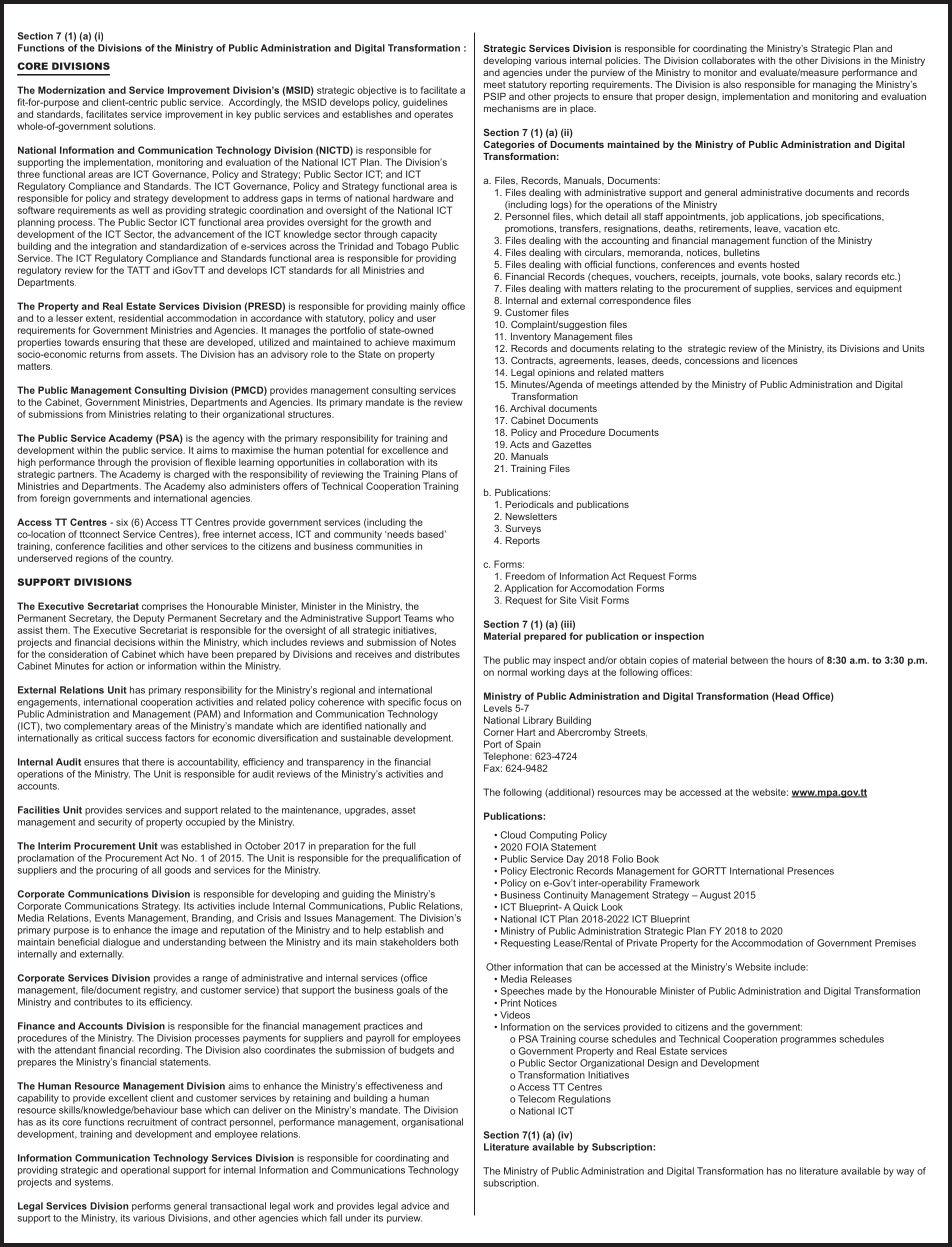 The height and width of the document is (1247, 952). What do you see at coordinates (425, 103) in the document?
I see `guidelines` at bounding box center [425, 103].
